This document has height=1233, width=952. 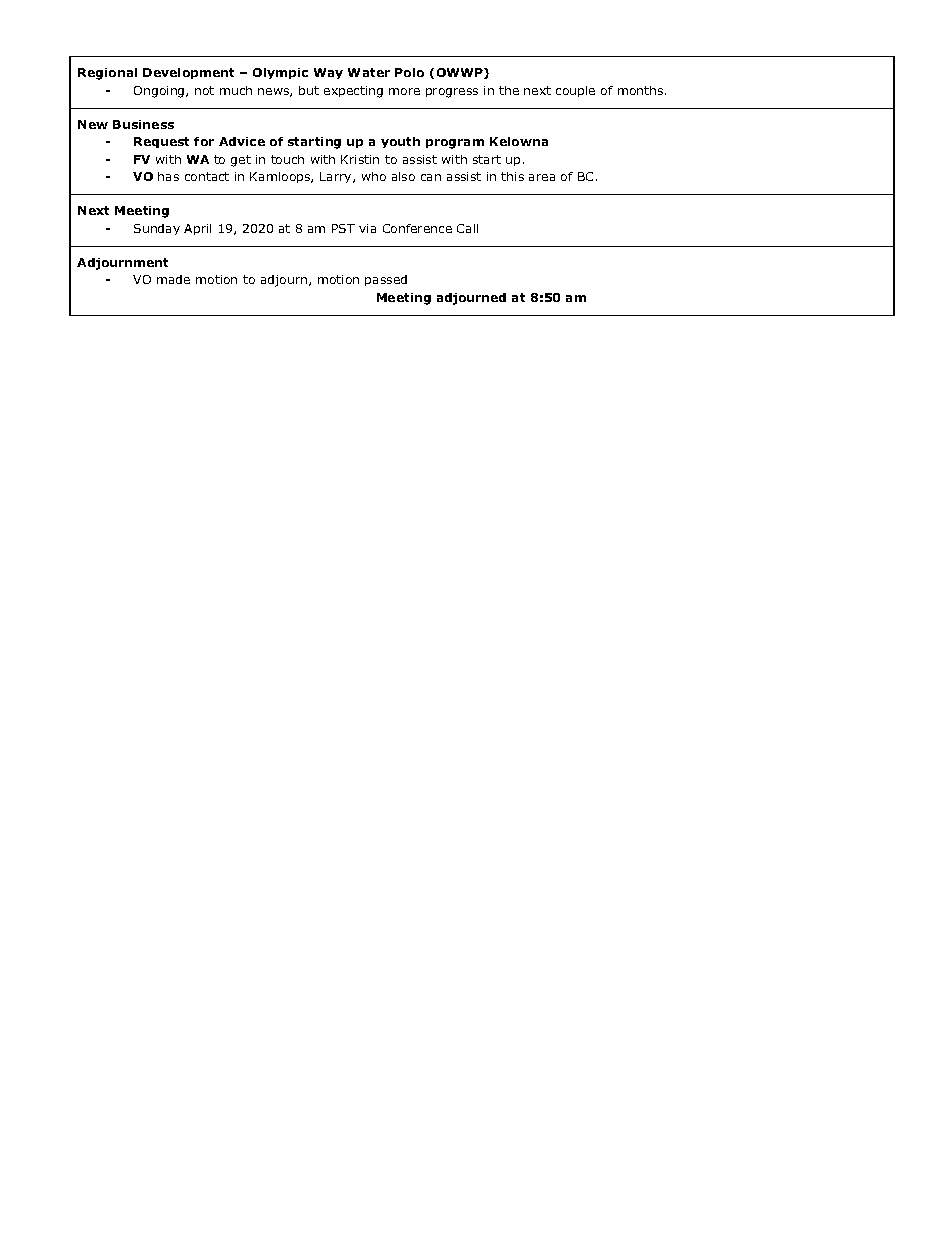 I want to click on who, so click(x=374, y=176).
